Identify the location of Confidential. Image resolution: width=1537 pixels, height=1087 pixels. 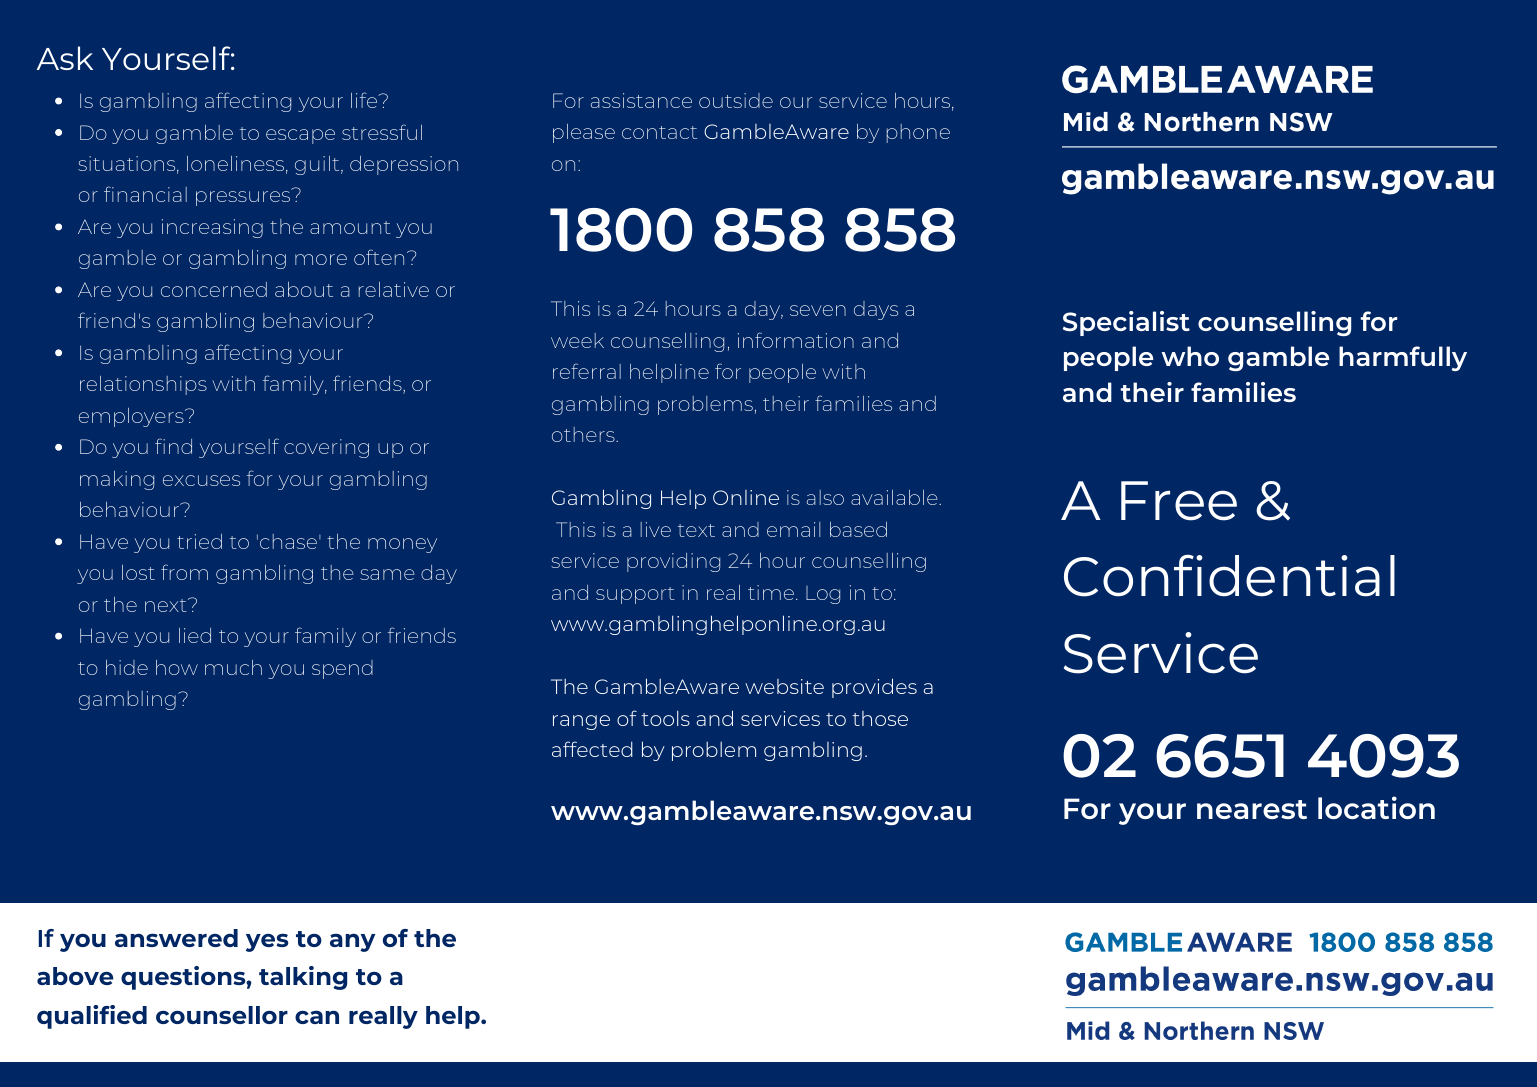
(1229, 575).
